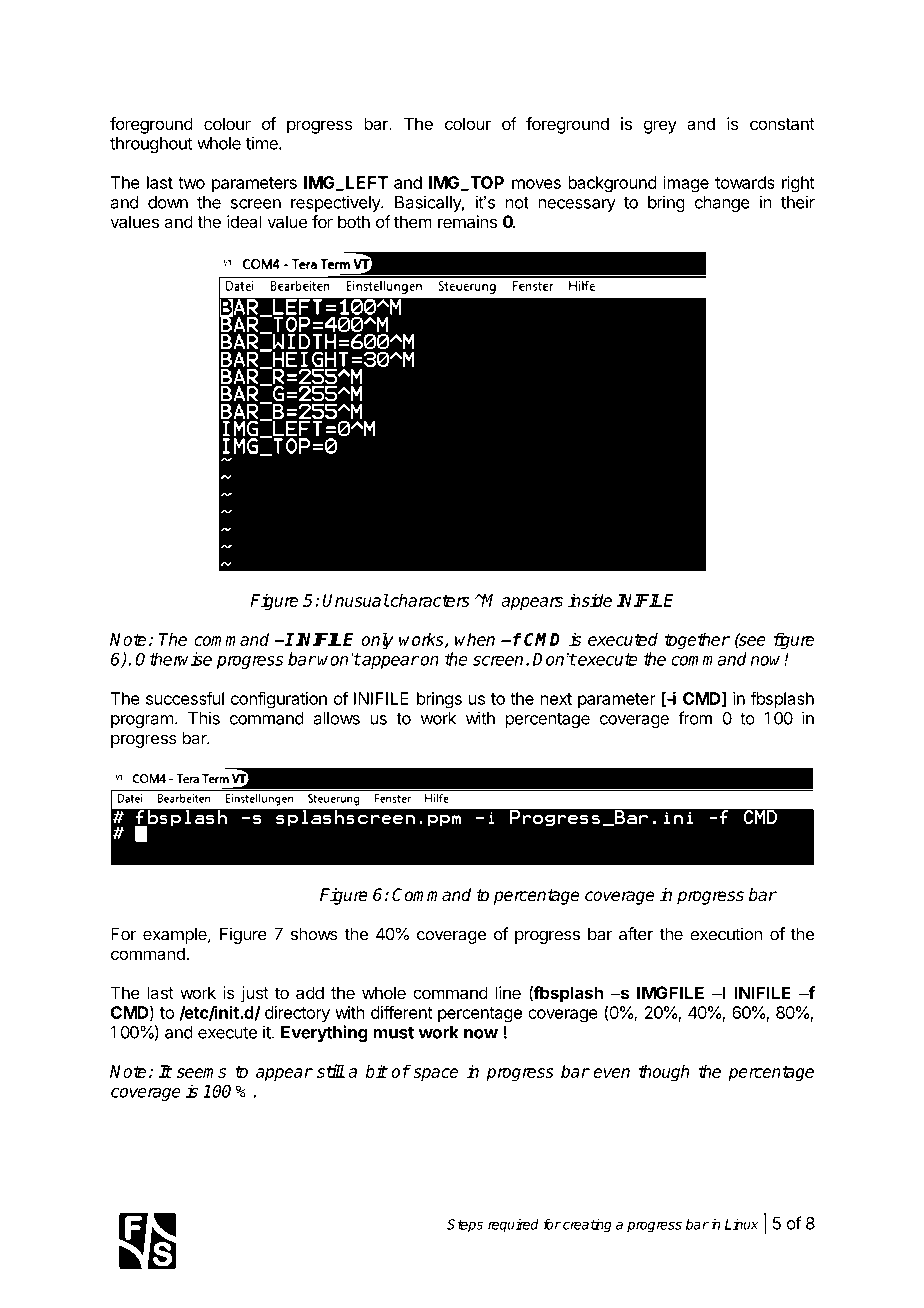  I want to click on together, so click(697, 641).
